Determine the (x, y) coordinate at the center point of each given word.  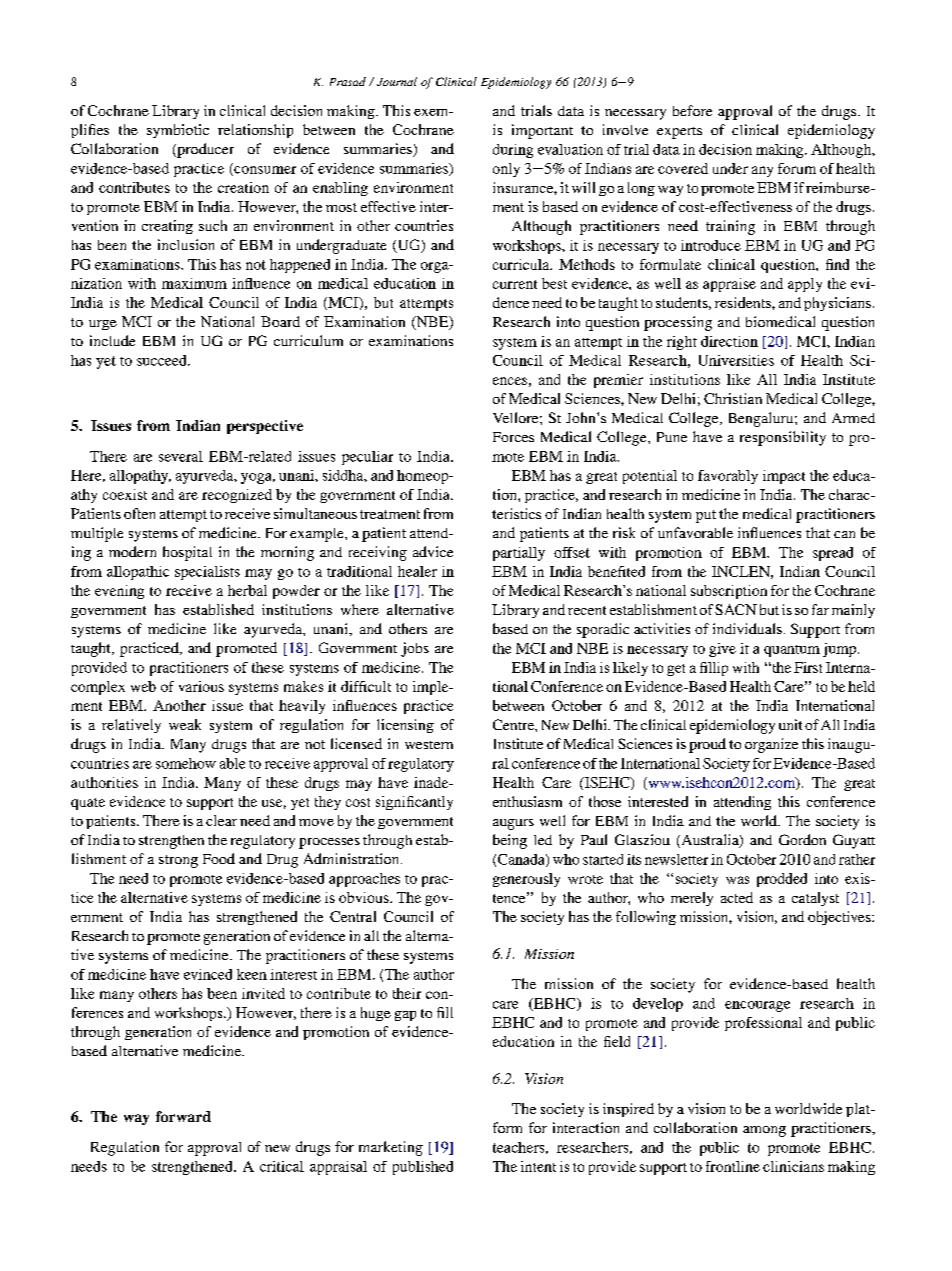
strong (178, 861)
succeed (163, 360)
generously (526, 880)
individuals (747, 628)
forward (183, 1116)
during (513, 151)
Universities (736, 360)
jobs (415, 649)
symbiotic (178, 131)
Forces (513, 437)
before (692, 110)
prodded (782, 880)
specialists (207, 573)
